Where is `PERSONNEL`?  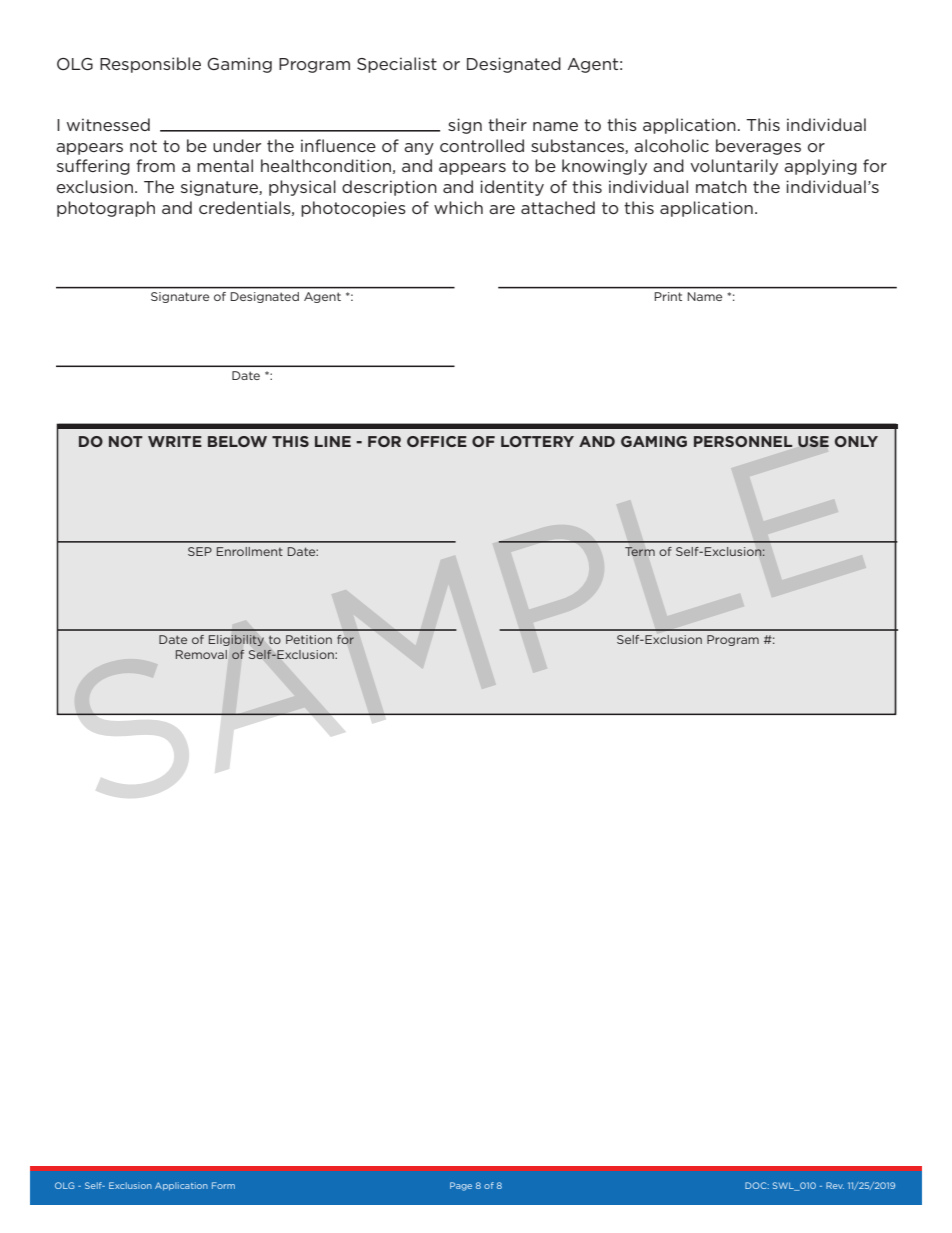 PERSONNEL is located at coordinates (743, 441).
